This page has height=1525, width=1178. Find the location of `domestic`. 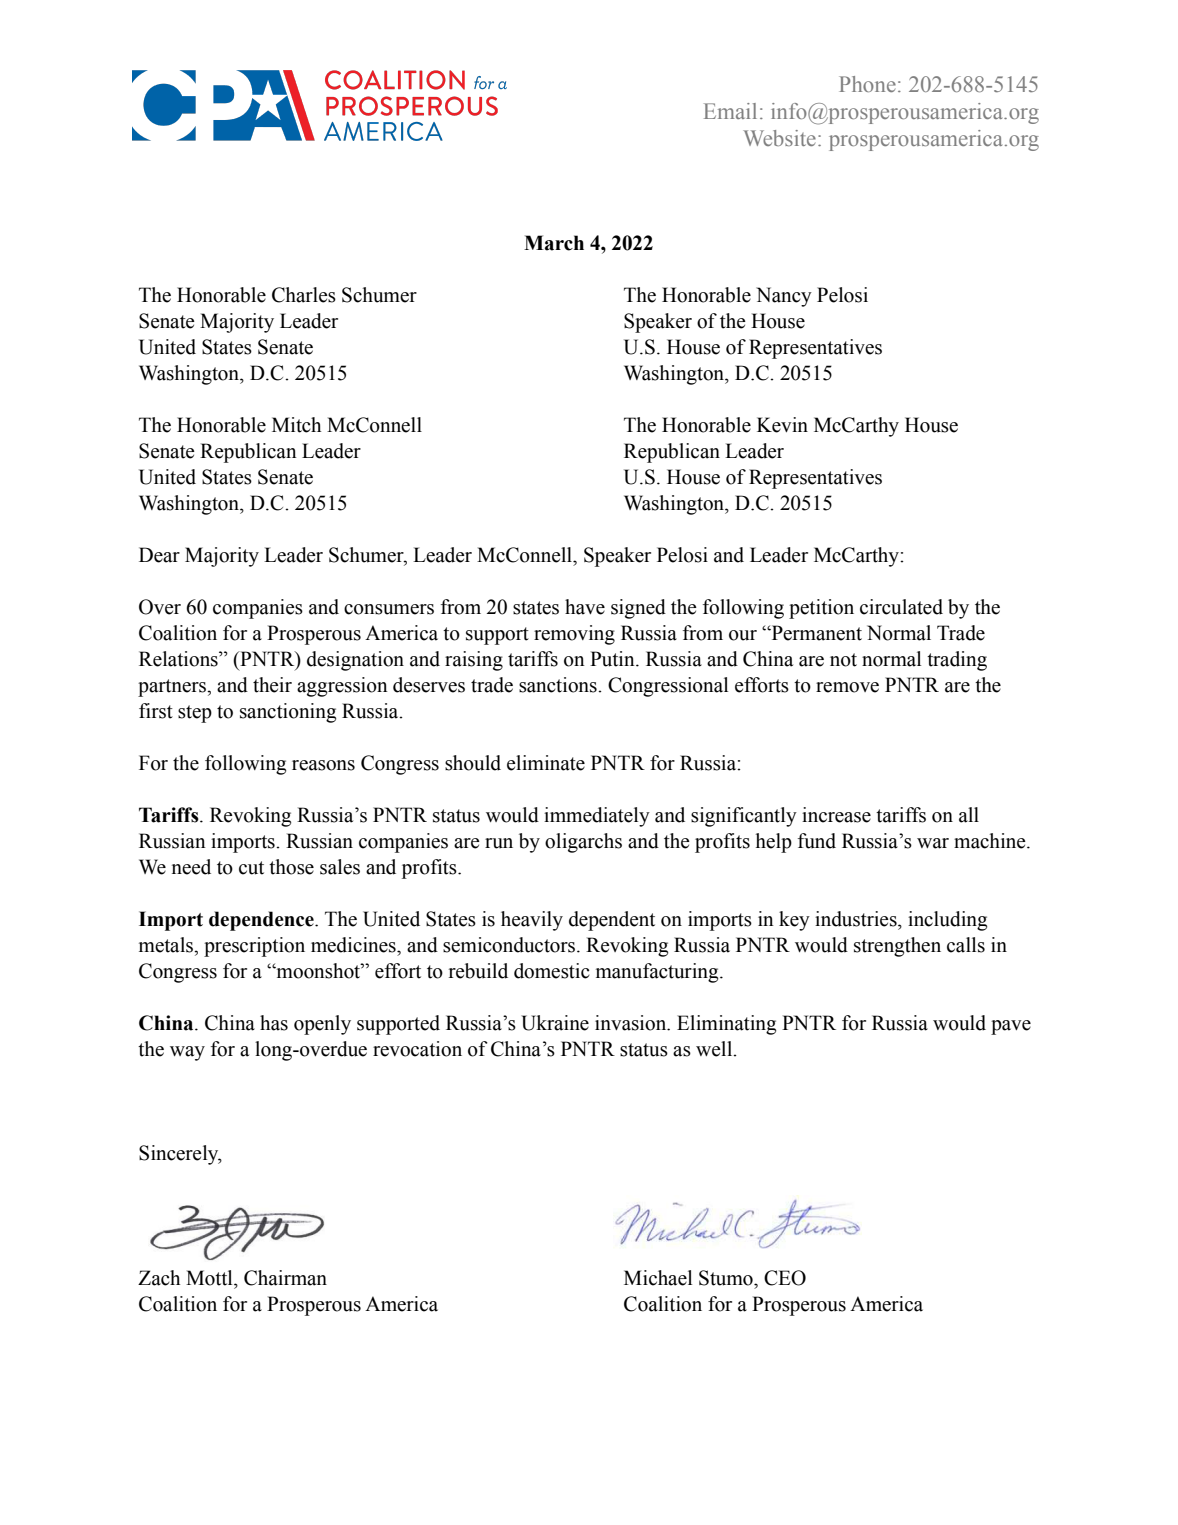

domestic is located at coordinates (552, 971).
